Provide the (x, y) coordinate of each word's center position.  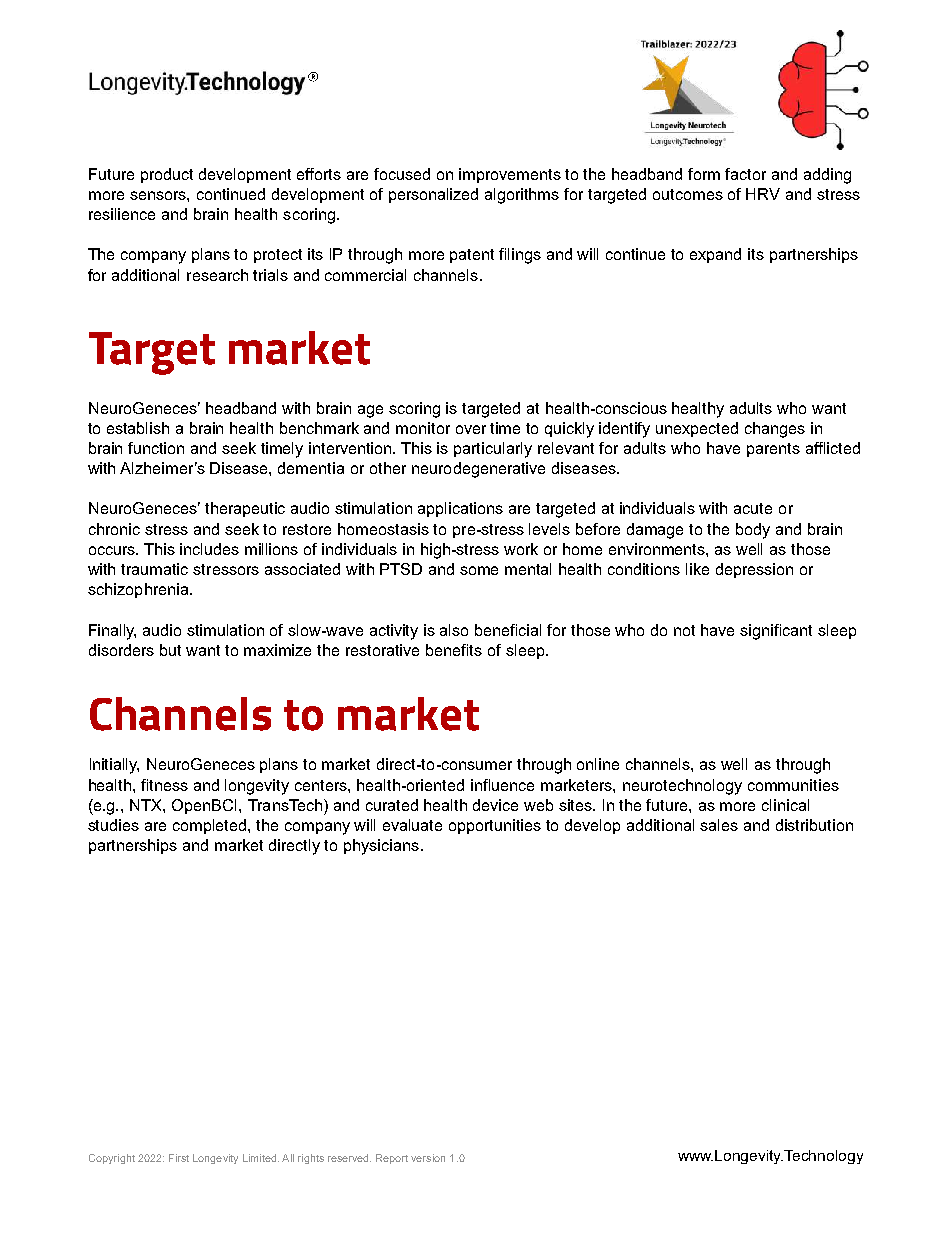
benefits (454, 650)
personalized (433, 195)
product (167, 175)
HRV (763, 194)
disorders (121, 650)
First (179, 1158)
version (428, 1158)
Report (392, 1159)
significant (776, 632)
